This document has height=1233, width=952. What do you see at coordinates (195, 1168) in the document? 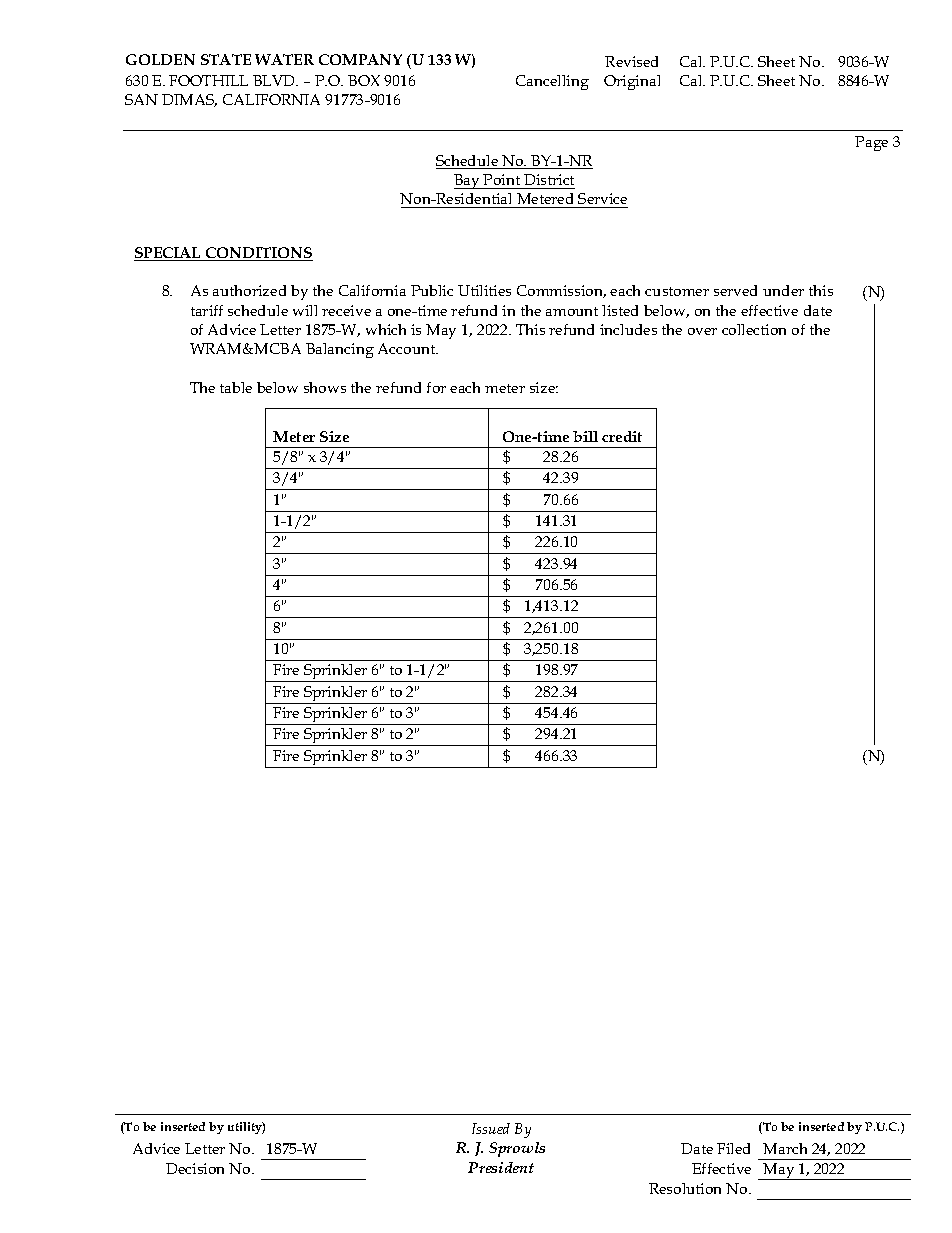
I see `Decision` at bounding box center [195, 1168].
